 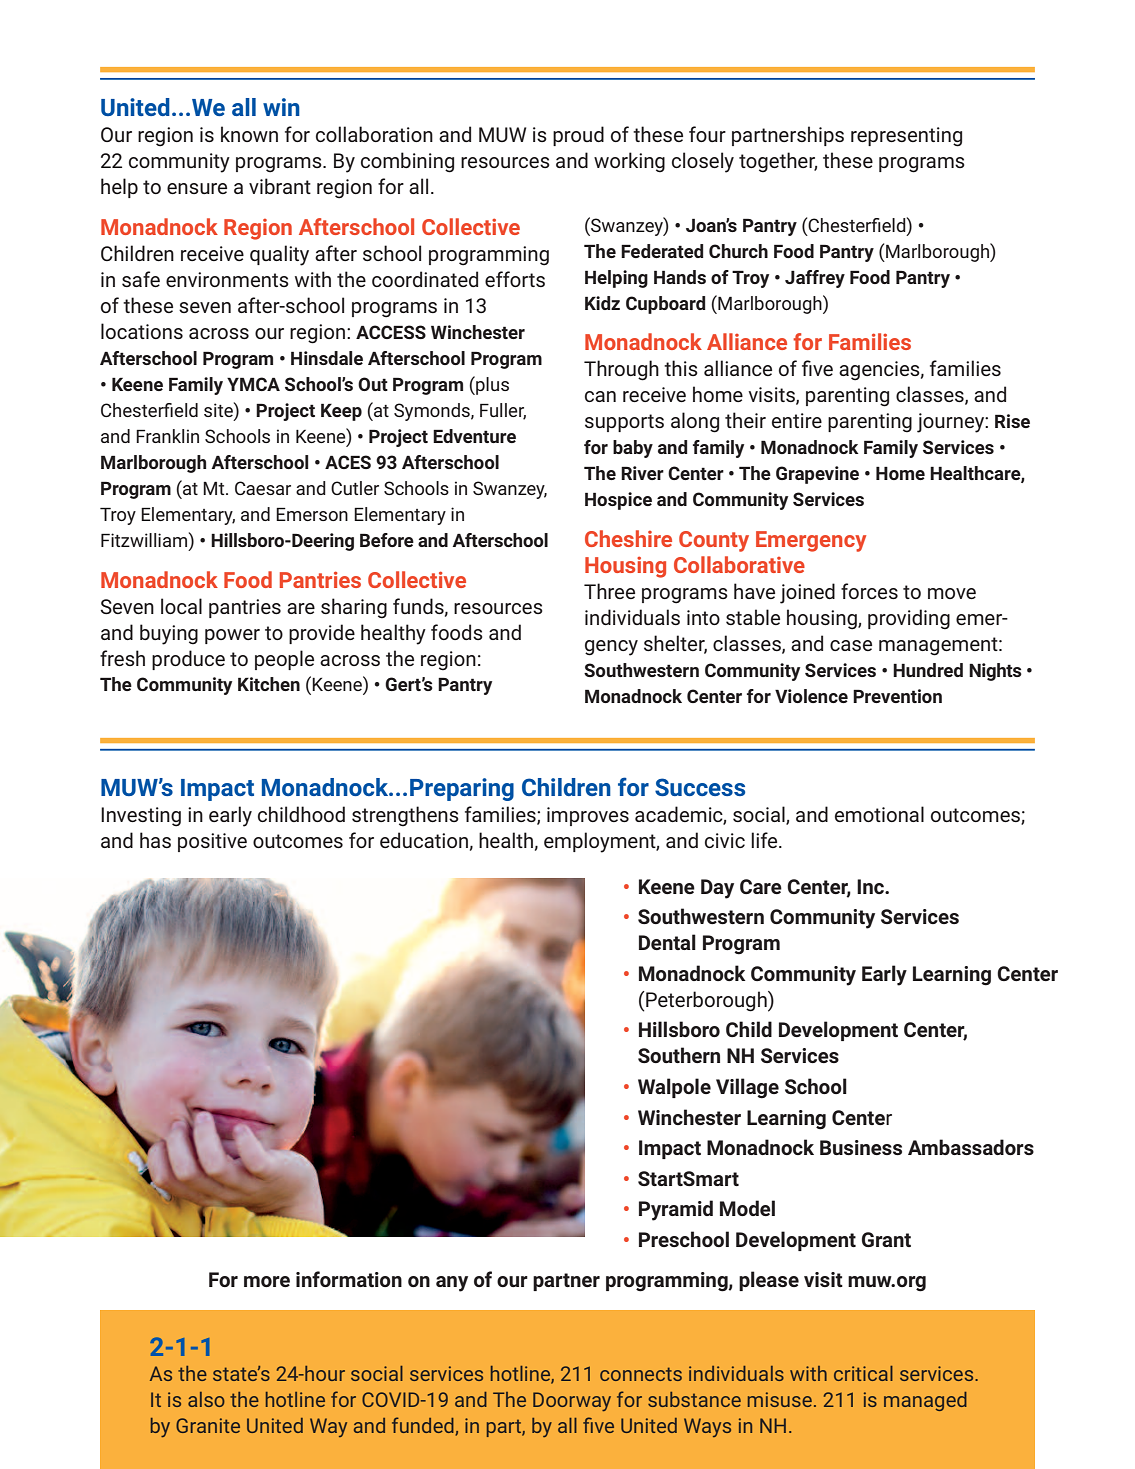 What do you see at coordinates (588, 816) in the screenshot?
I see `improves` at bounding box center [588, 816].
